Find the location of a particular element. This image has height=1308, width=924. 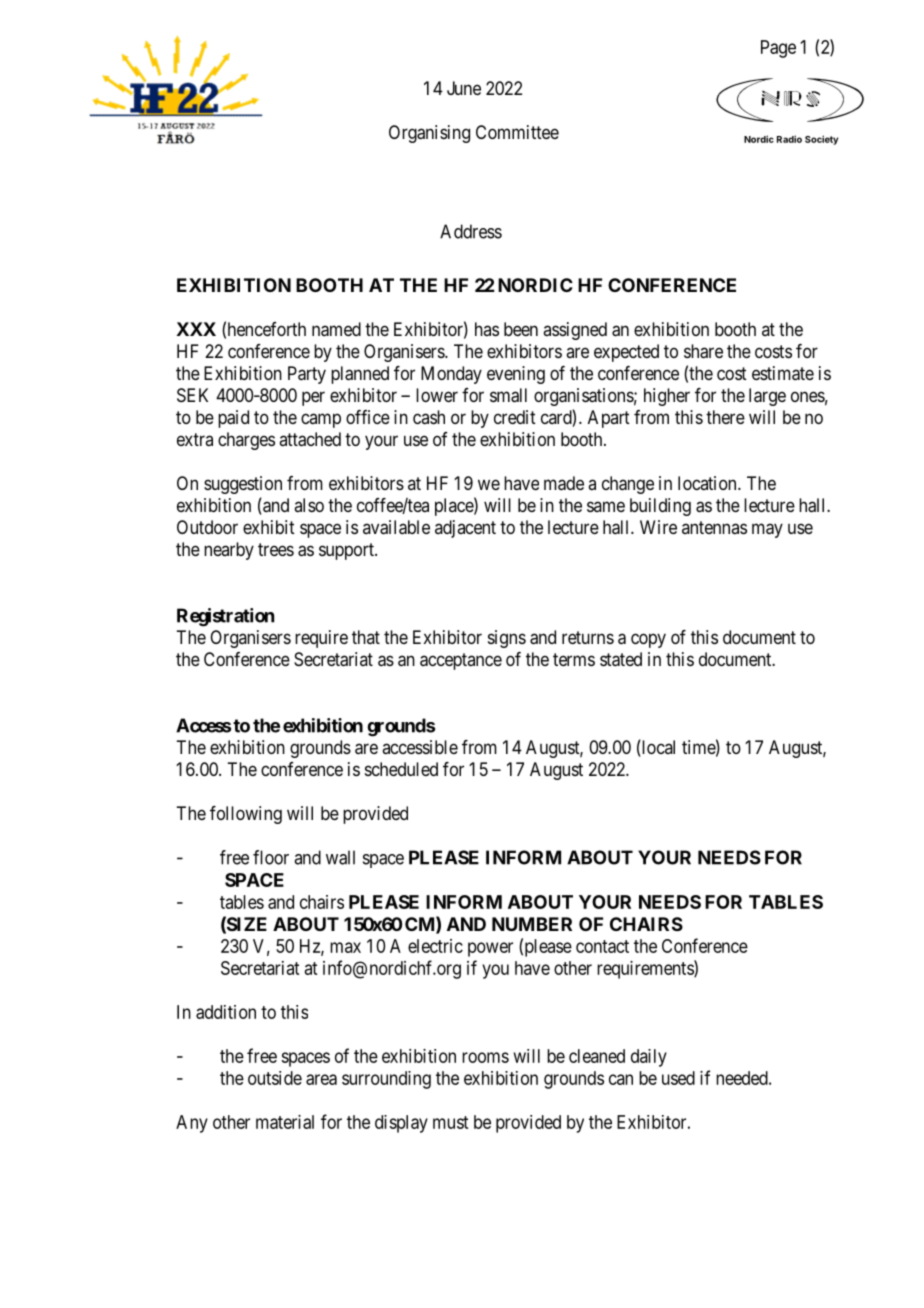

outside is located at coordinates (275, 1078).
